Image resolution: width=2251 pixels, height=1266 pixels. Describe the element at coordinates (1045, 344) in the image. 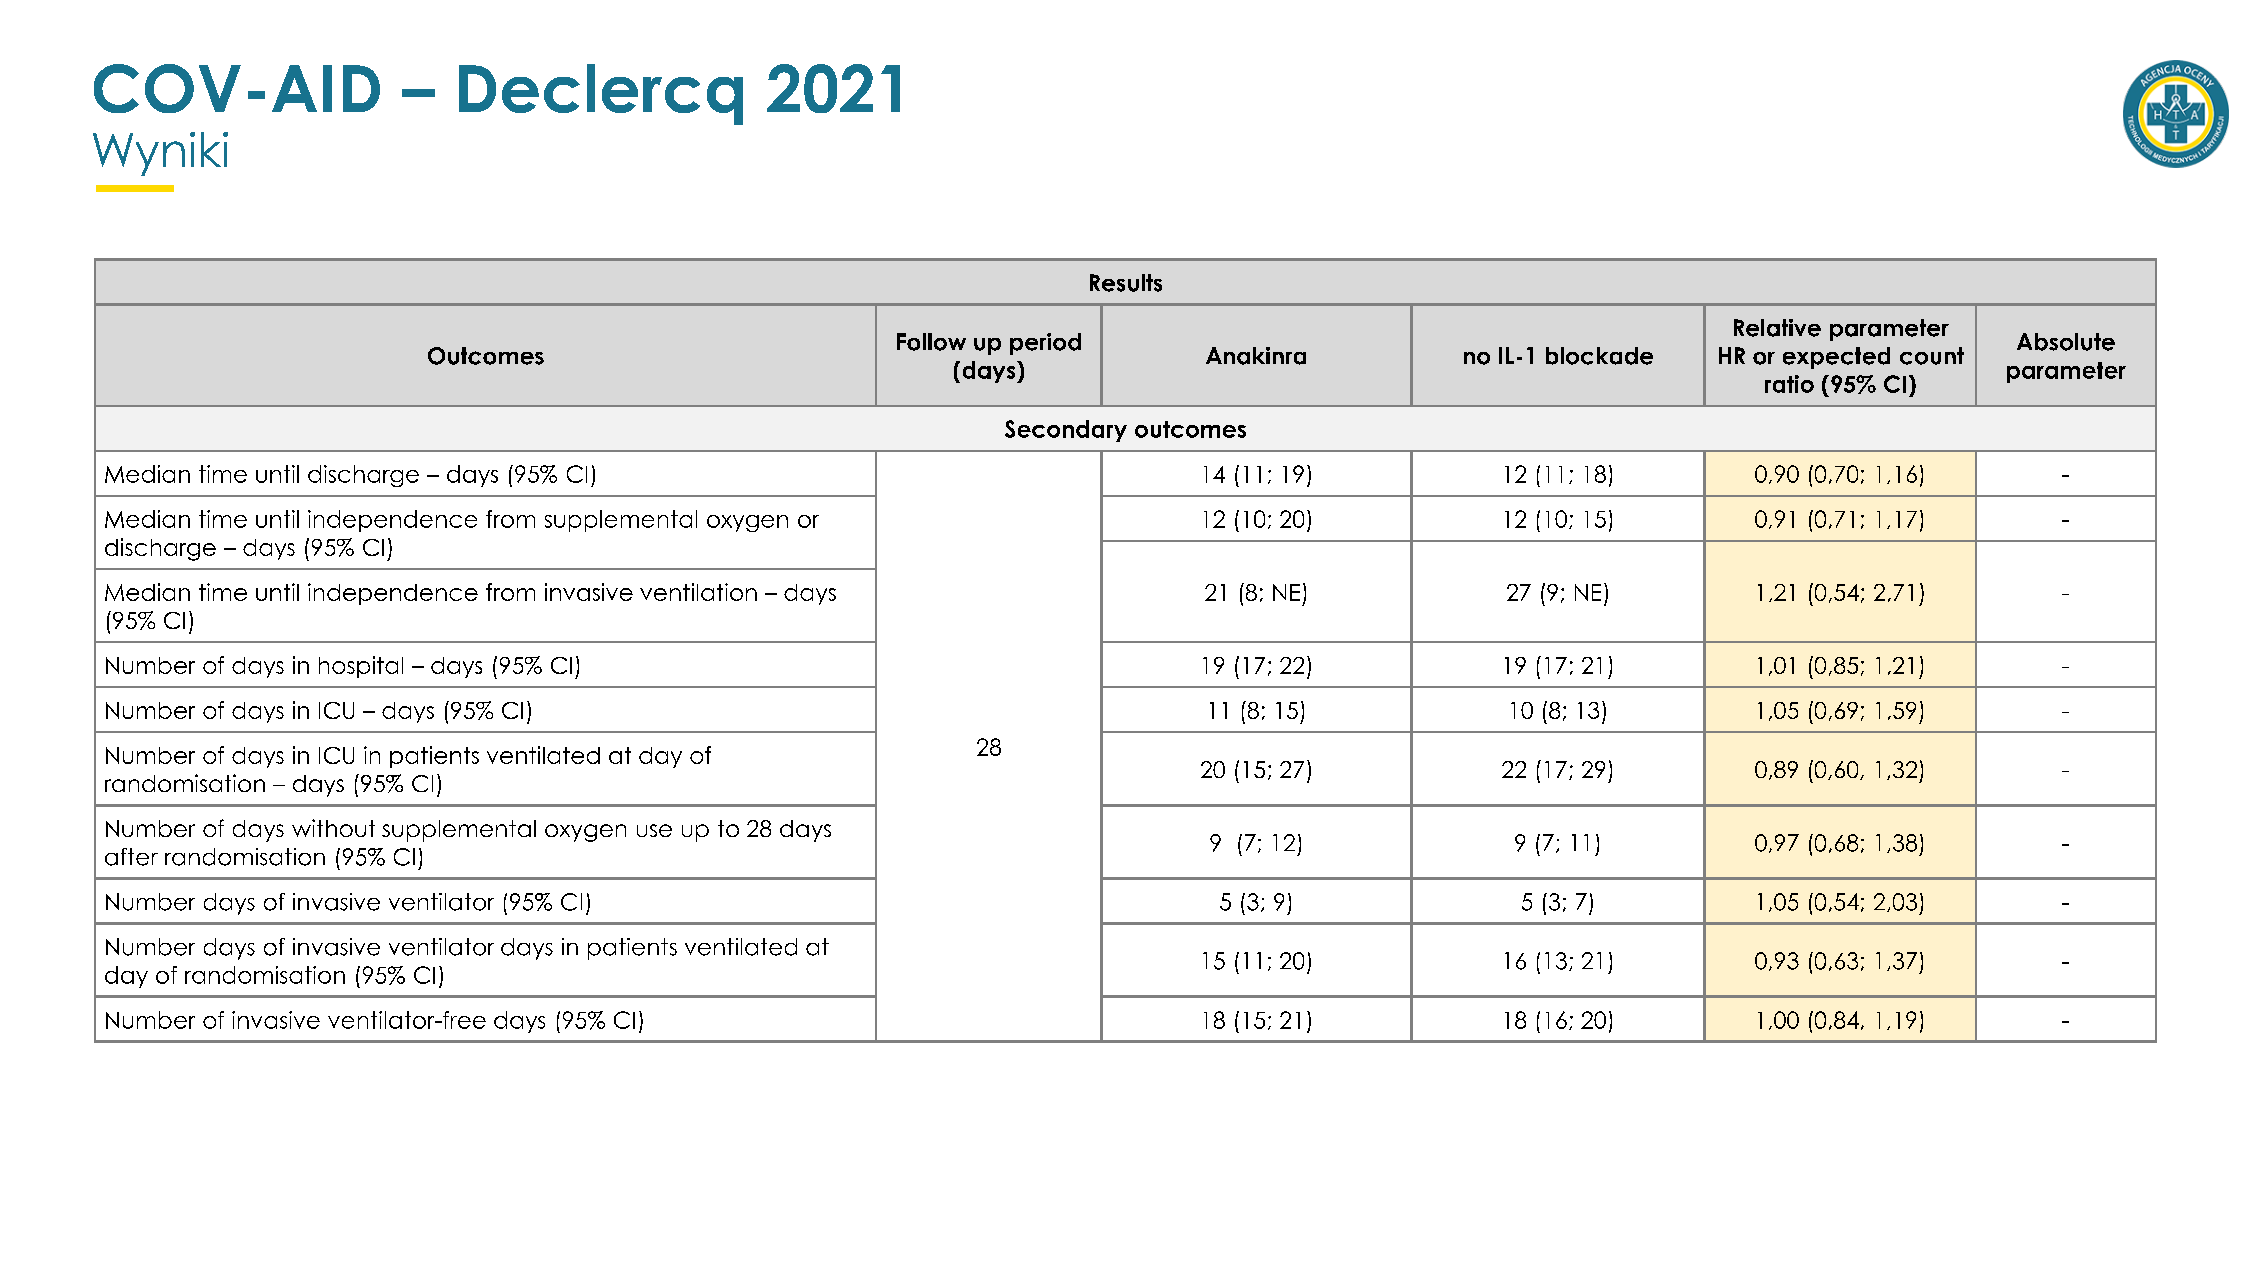

I see `period` at that location.
